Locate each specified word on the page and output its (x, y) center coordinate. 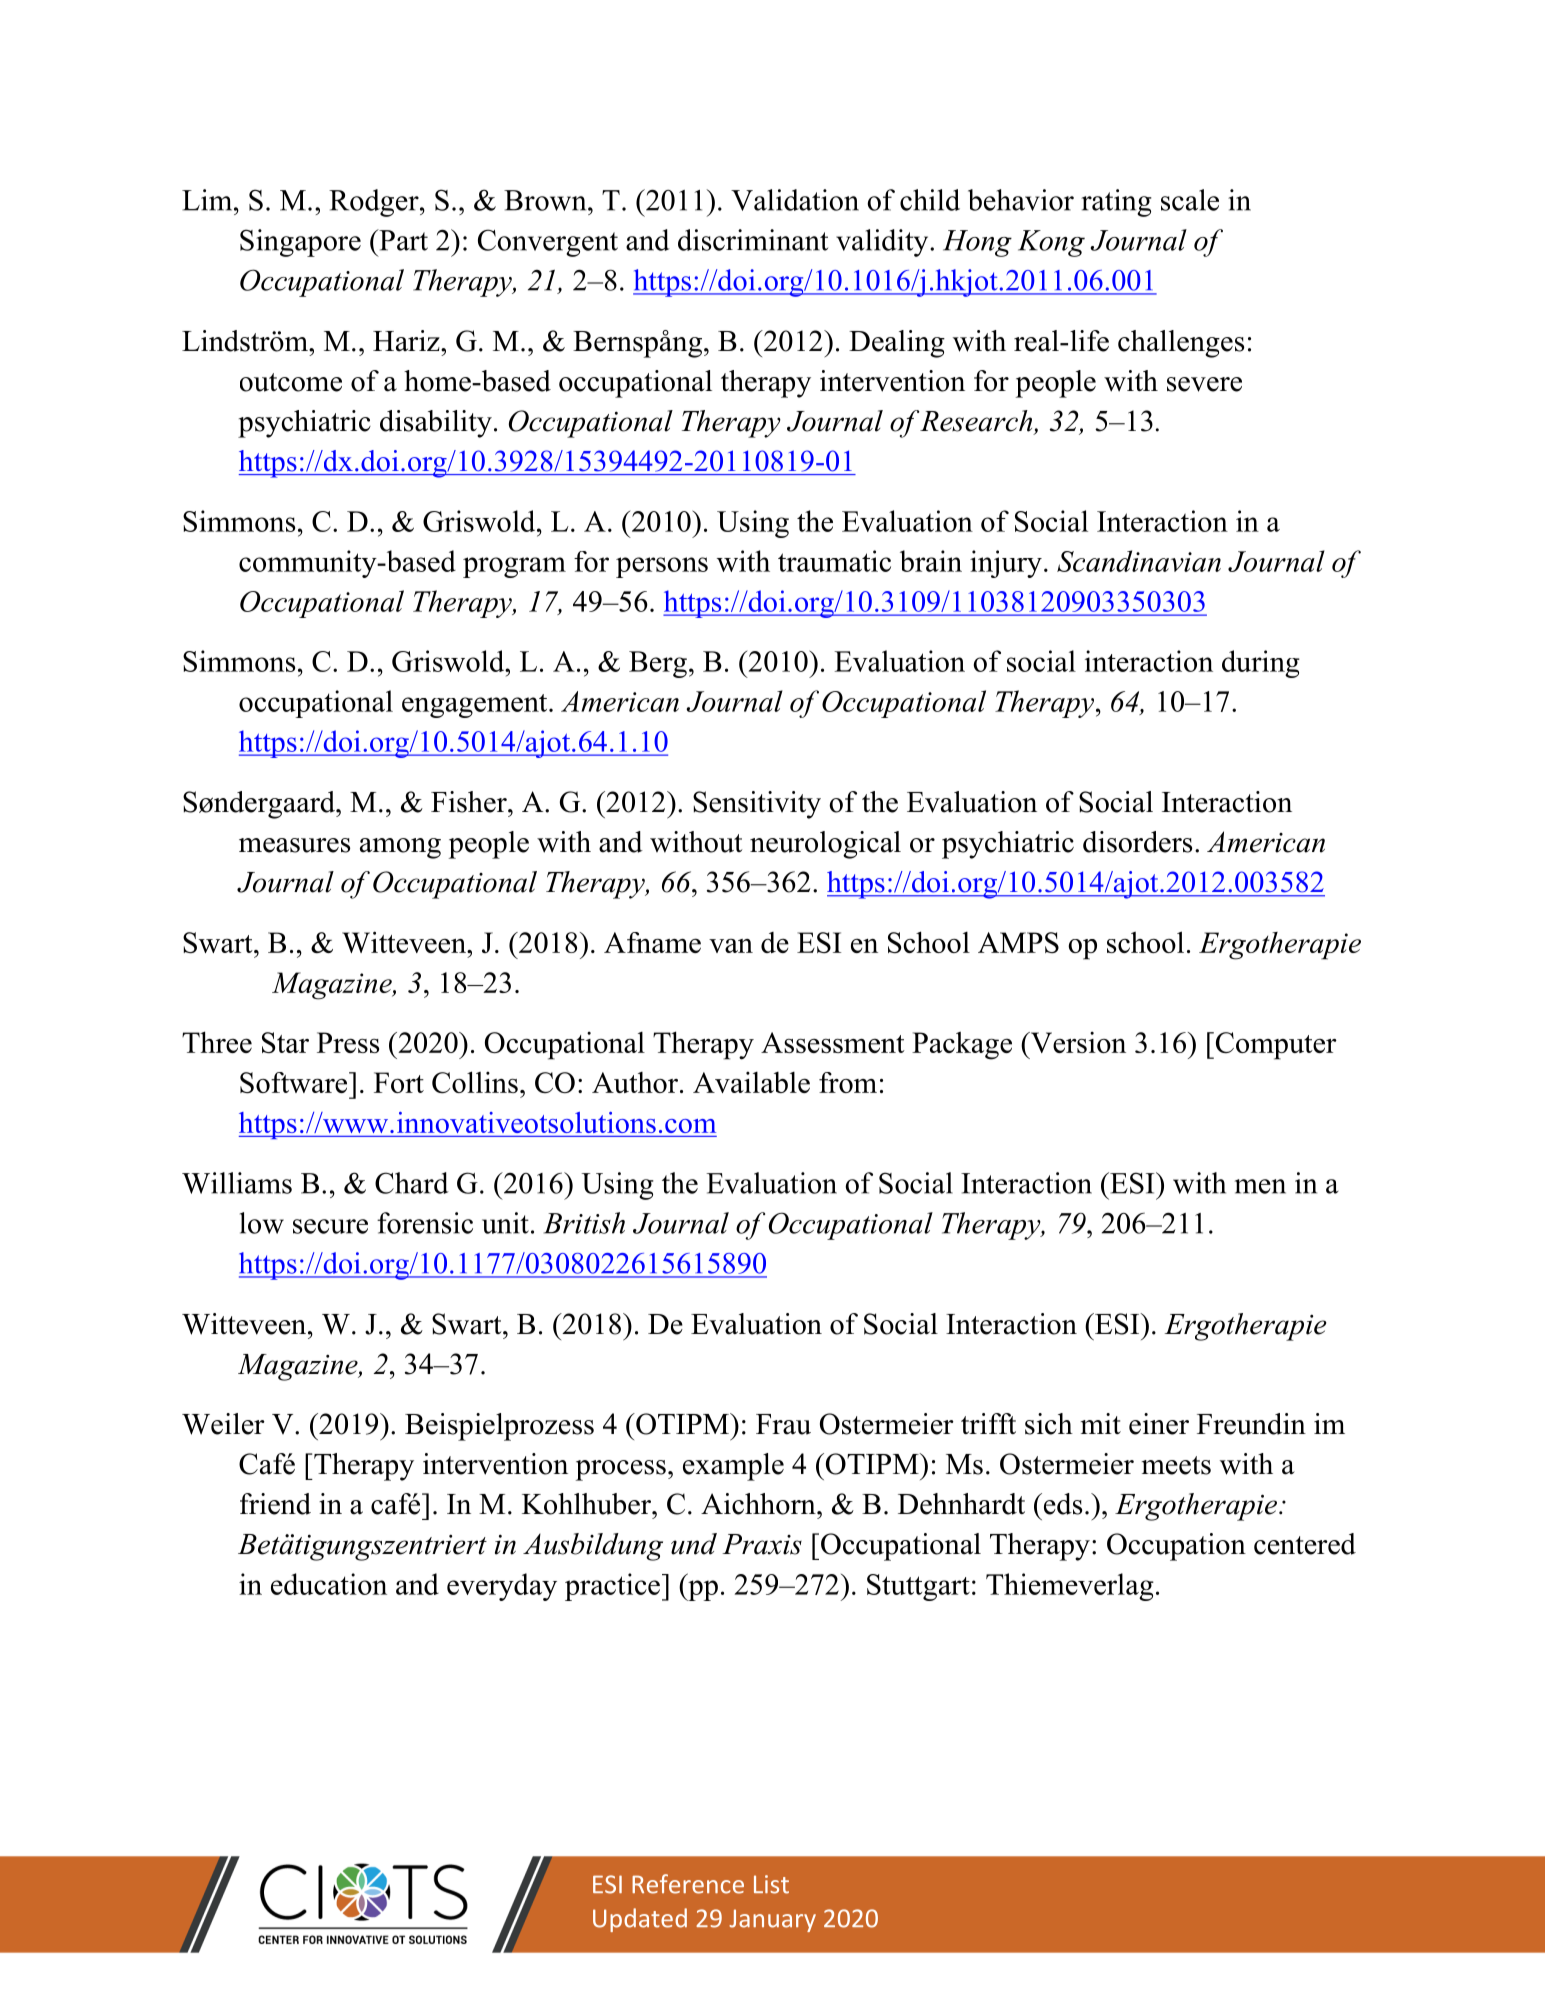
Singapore (300, 243)
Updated (640, 1920)
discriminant (753, 240)
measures (294, 845)
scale (1190, 200)
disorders (1137, 842)
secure (330, 1226)
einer (1159, 1424)
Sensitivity (757, 805)
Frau (783, 1424)
